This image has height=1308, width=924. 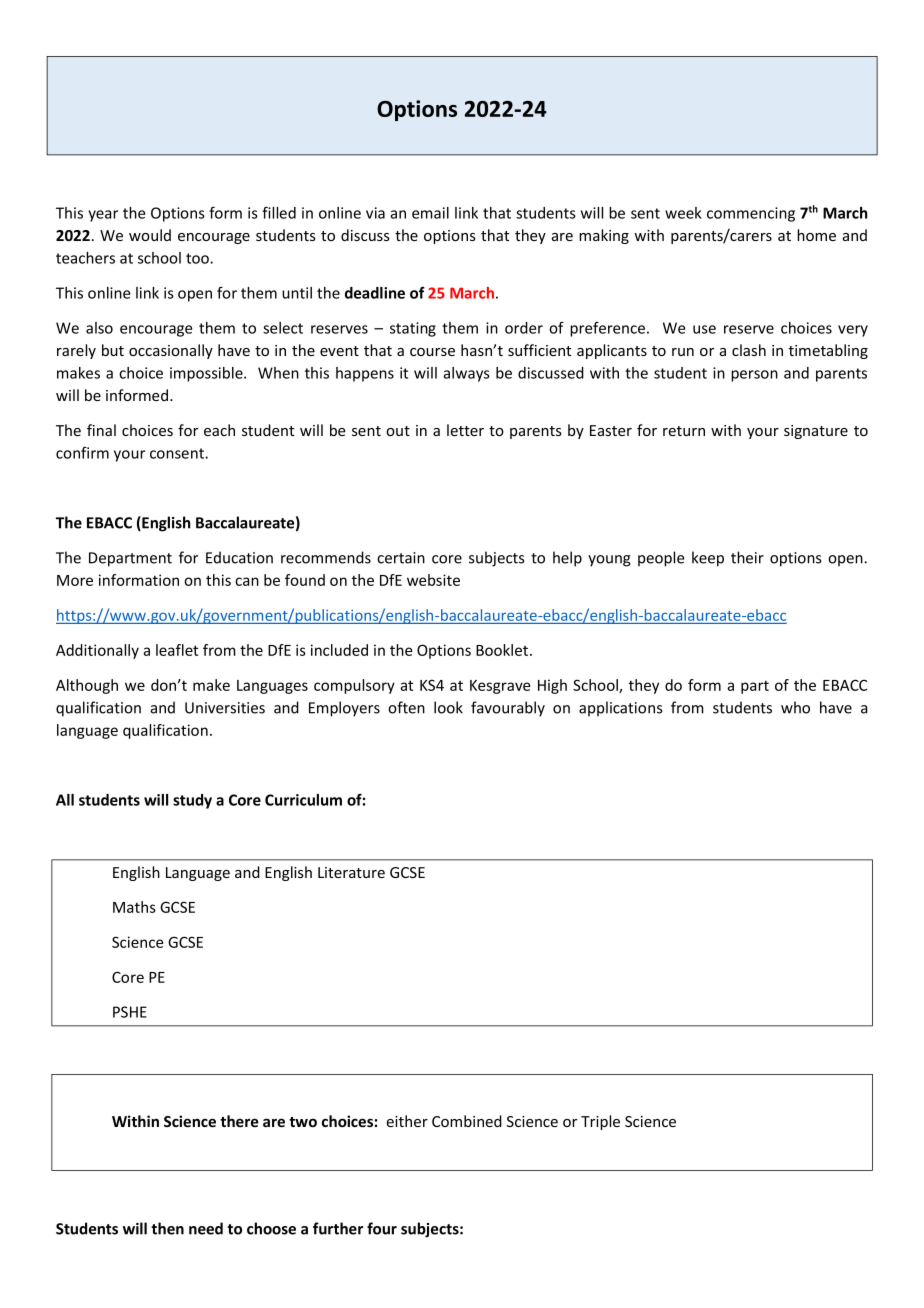 What do you see at coordinates (430, 213) in the image?
I see `email` at bounding box center [430, 213].
